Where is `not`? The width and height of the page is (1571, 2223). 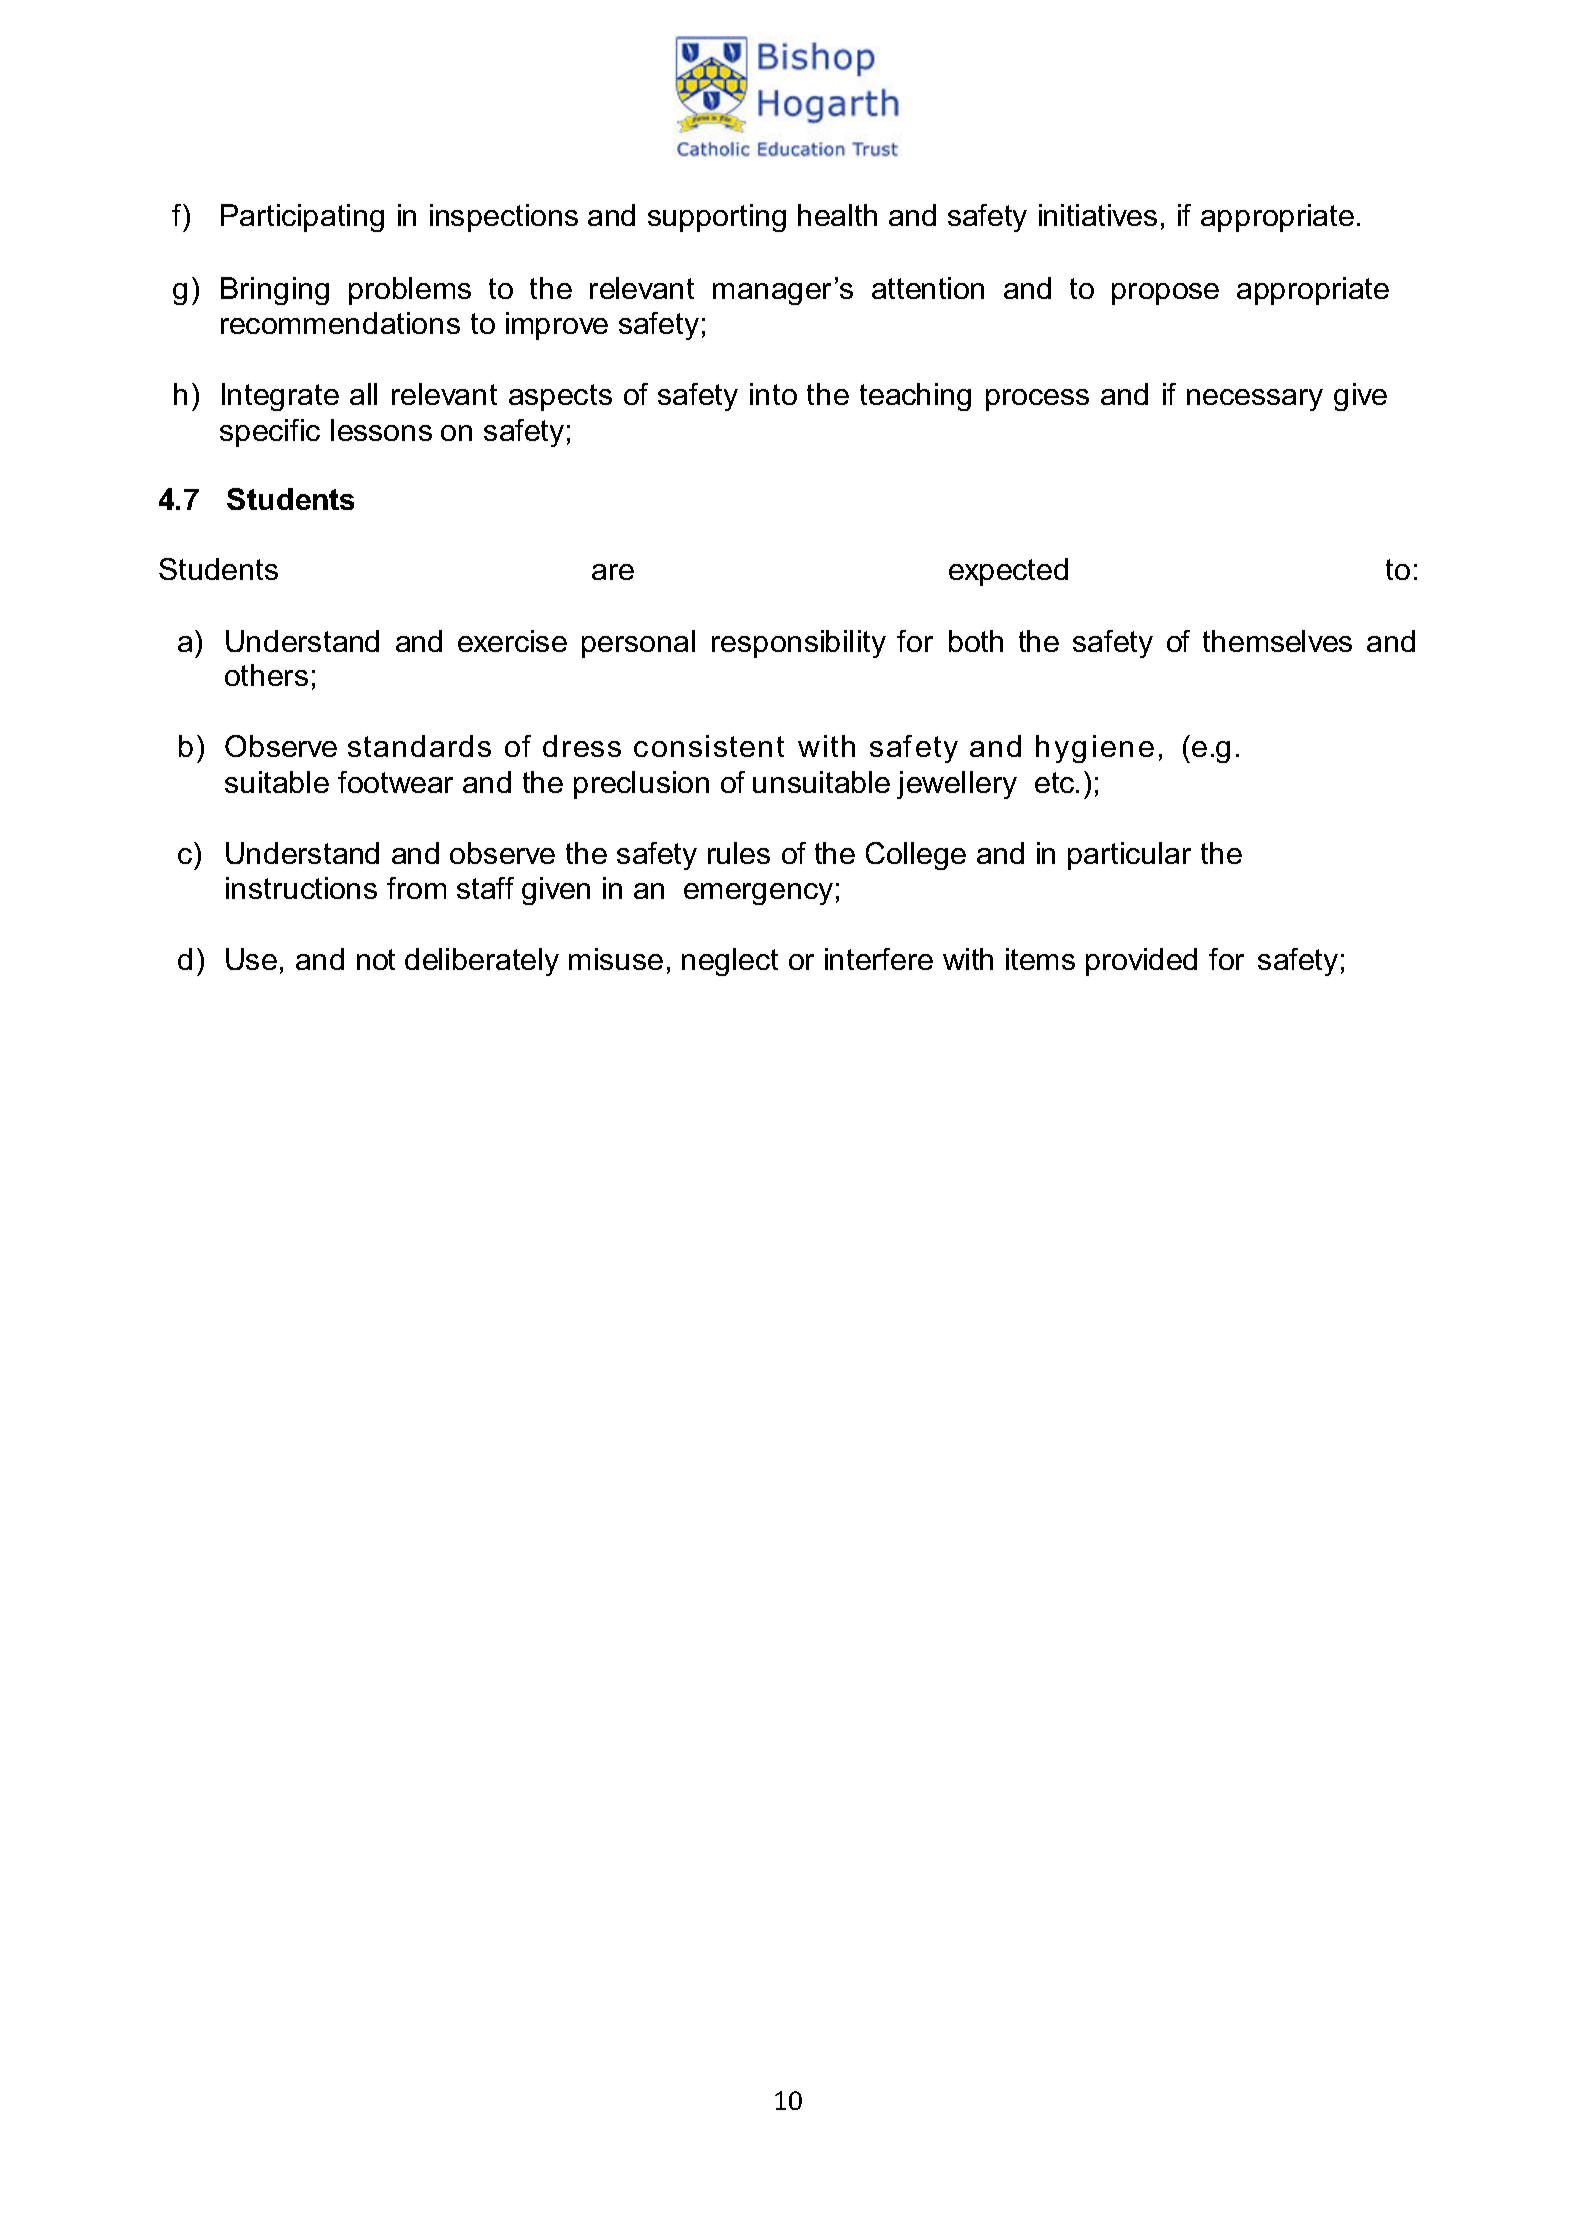
not is located at coordinates (376, 959).
